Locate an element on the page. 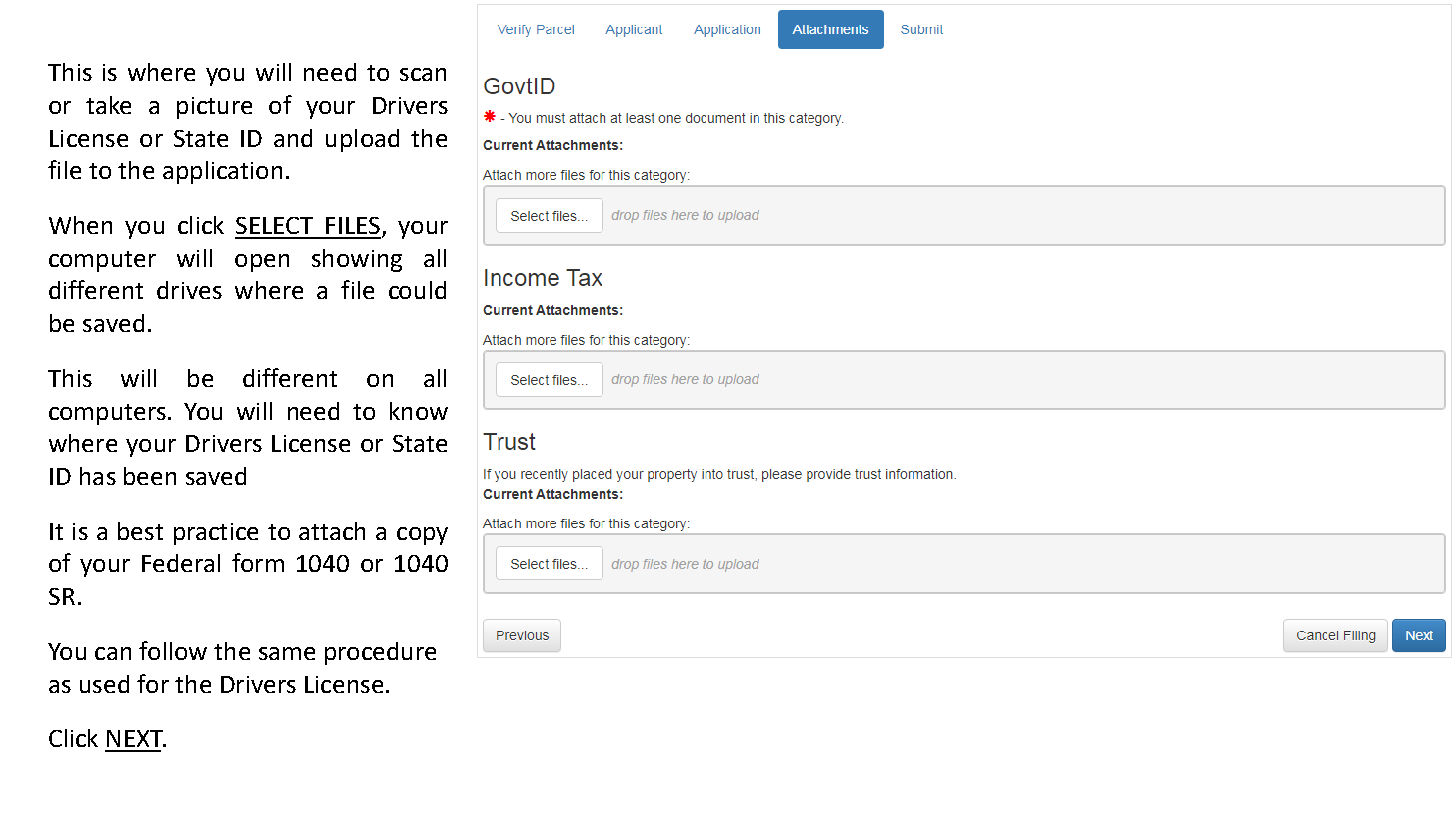 Image resolution: width=1456 pixels, height=819 pixels. best is located at coordinates (140, 531).
